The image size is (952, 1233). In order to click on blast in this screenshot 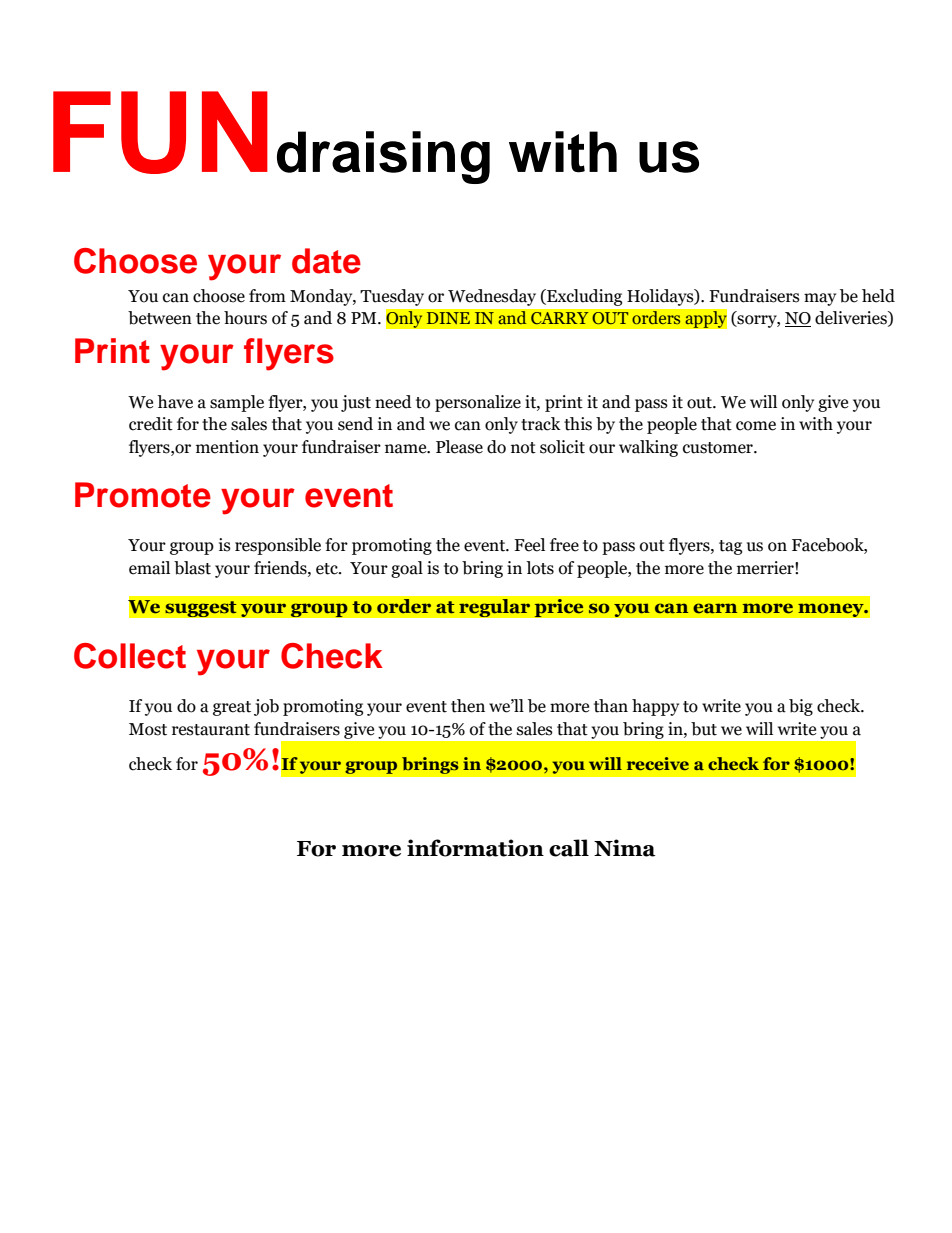, I will do `click(192, 568)`.
